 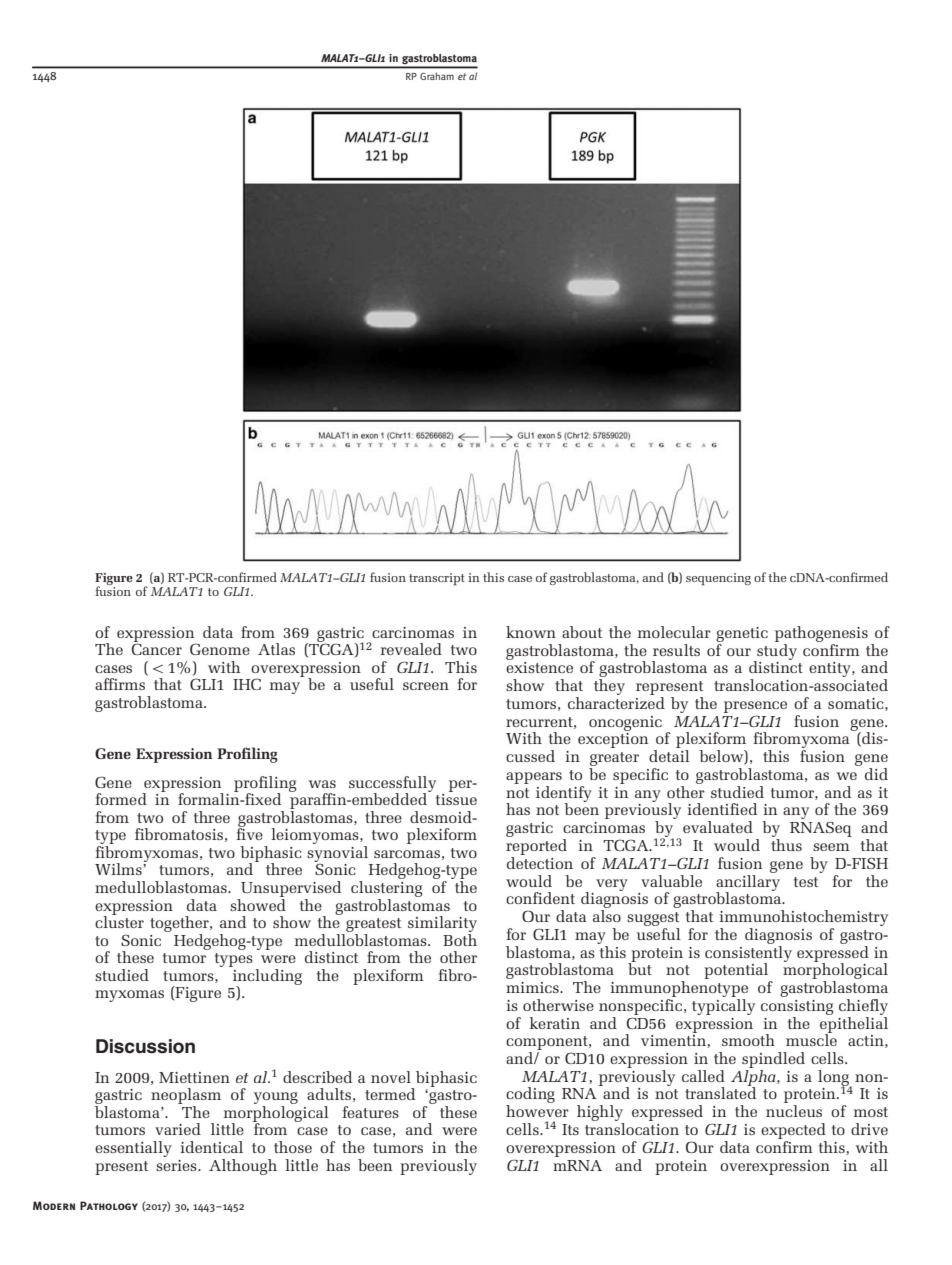 What do you see at coordinates (786, 845) in the screenshot?
I see `thus` at bounding box center [786, 845].
